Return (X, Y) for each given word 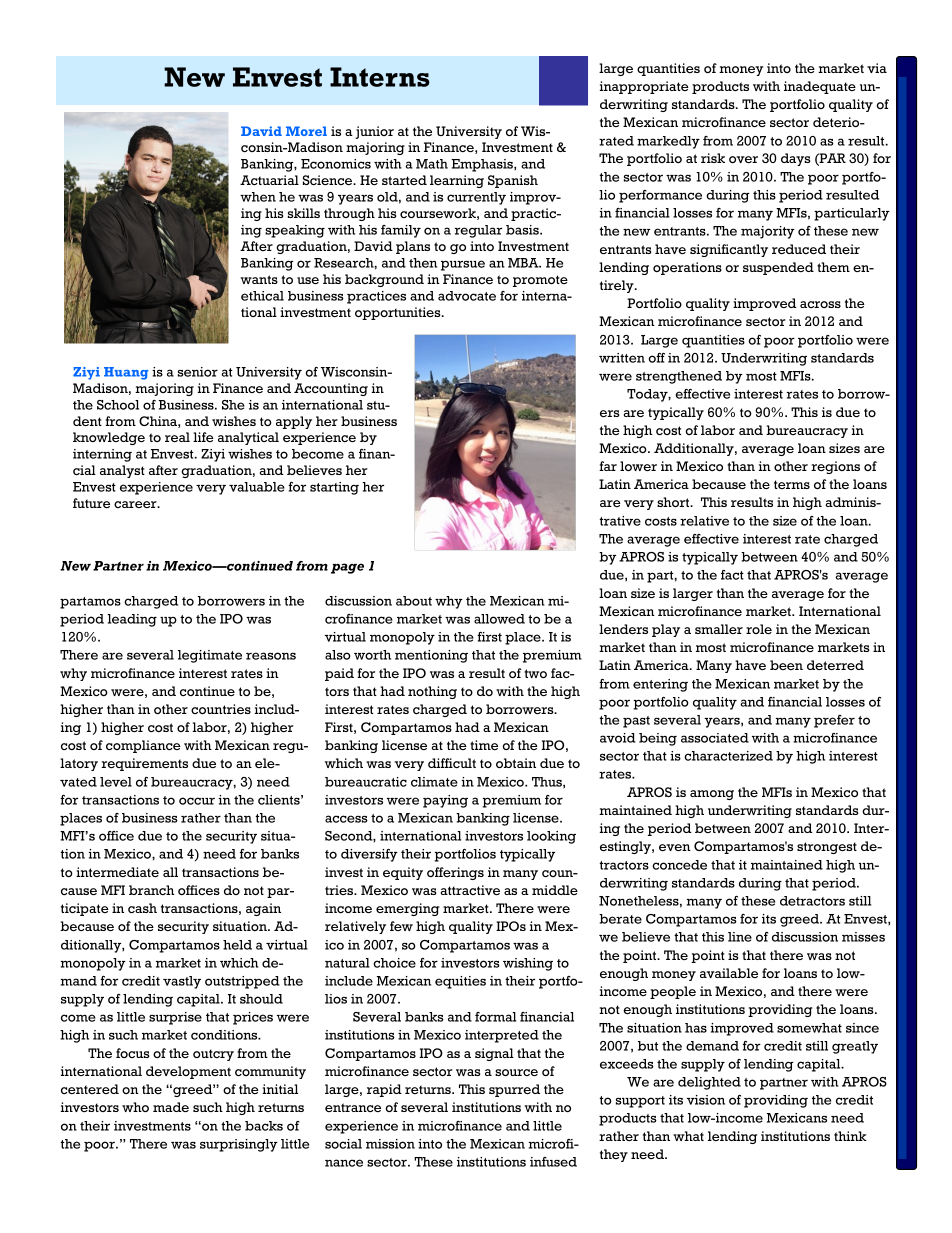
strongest (827, 848)
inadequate (820, 87)
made (171, 1107)
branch (152, 890)
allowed (499, 619)
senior (198, 372)
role (759, 629)
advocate (467, 296)
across (820, 304)
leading (132, 620)
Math (432, 164)
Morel (306, 131)
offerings (455, 873)
